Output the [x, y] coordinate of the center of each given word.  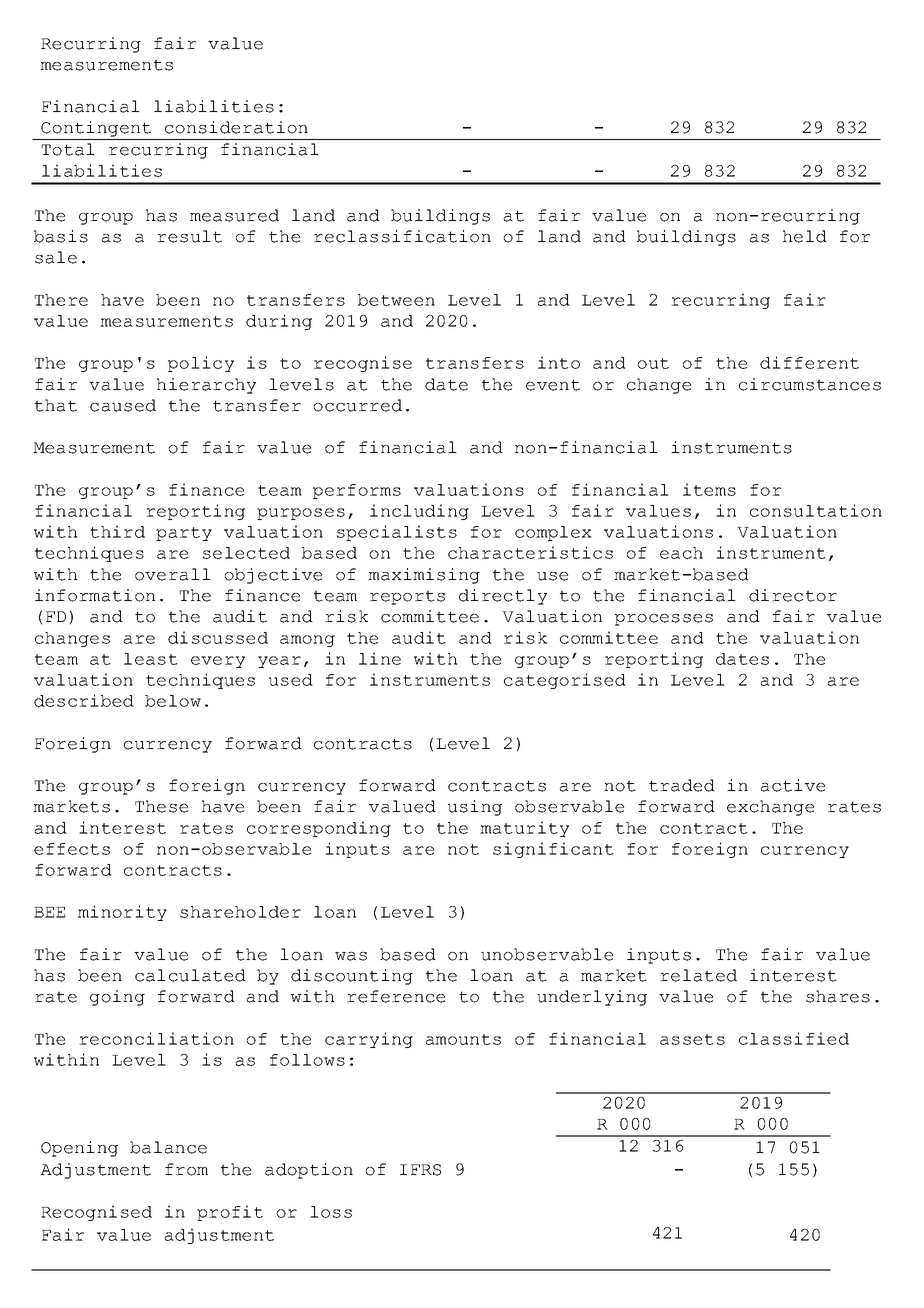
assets [692, 1039]
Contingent [96, 129]
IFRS [420, 1170]
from [186, 1169]
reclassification [402, 236]
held [805, 236]
